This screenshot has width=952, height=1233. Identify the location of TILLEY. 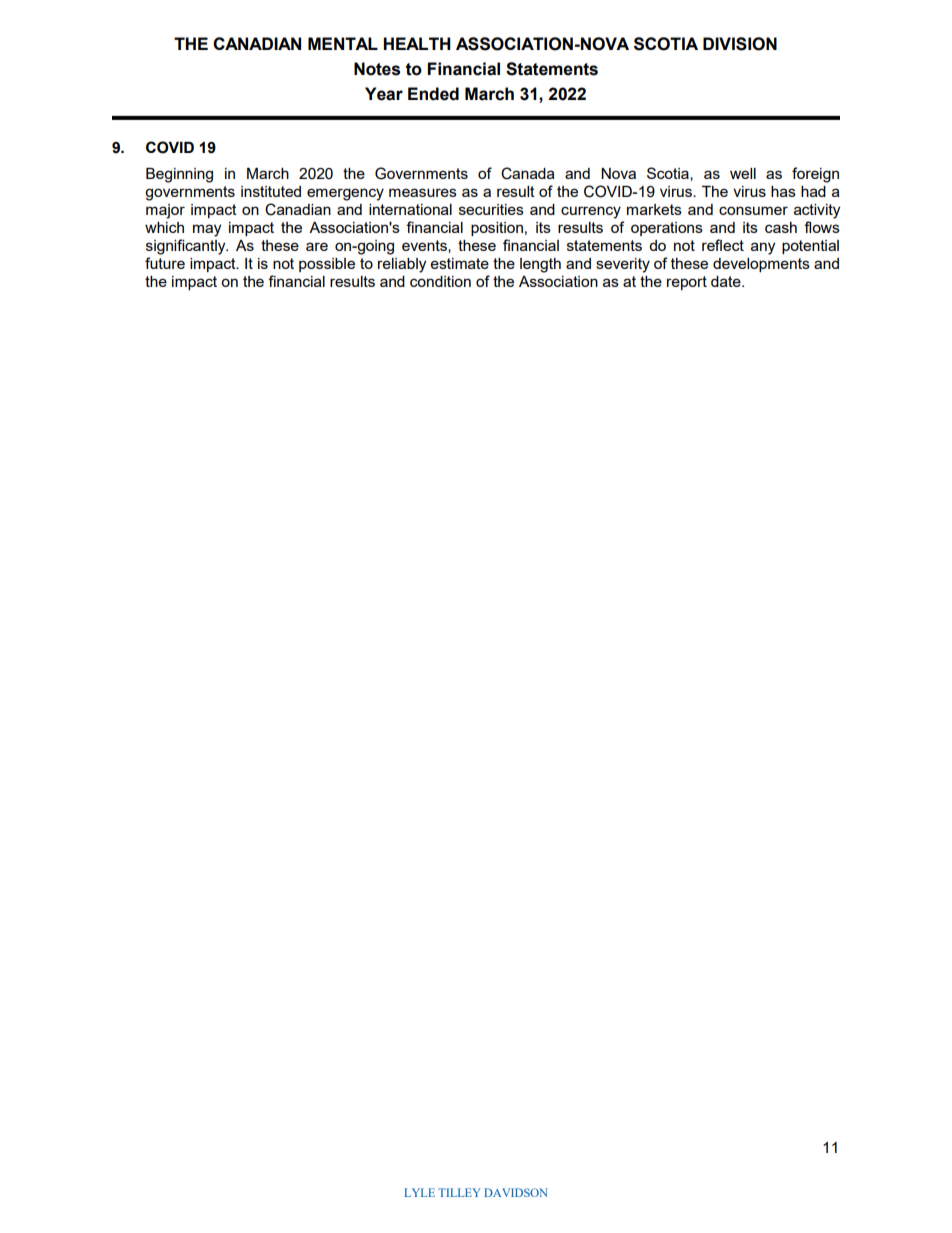
(459, 1192).
